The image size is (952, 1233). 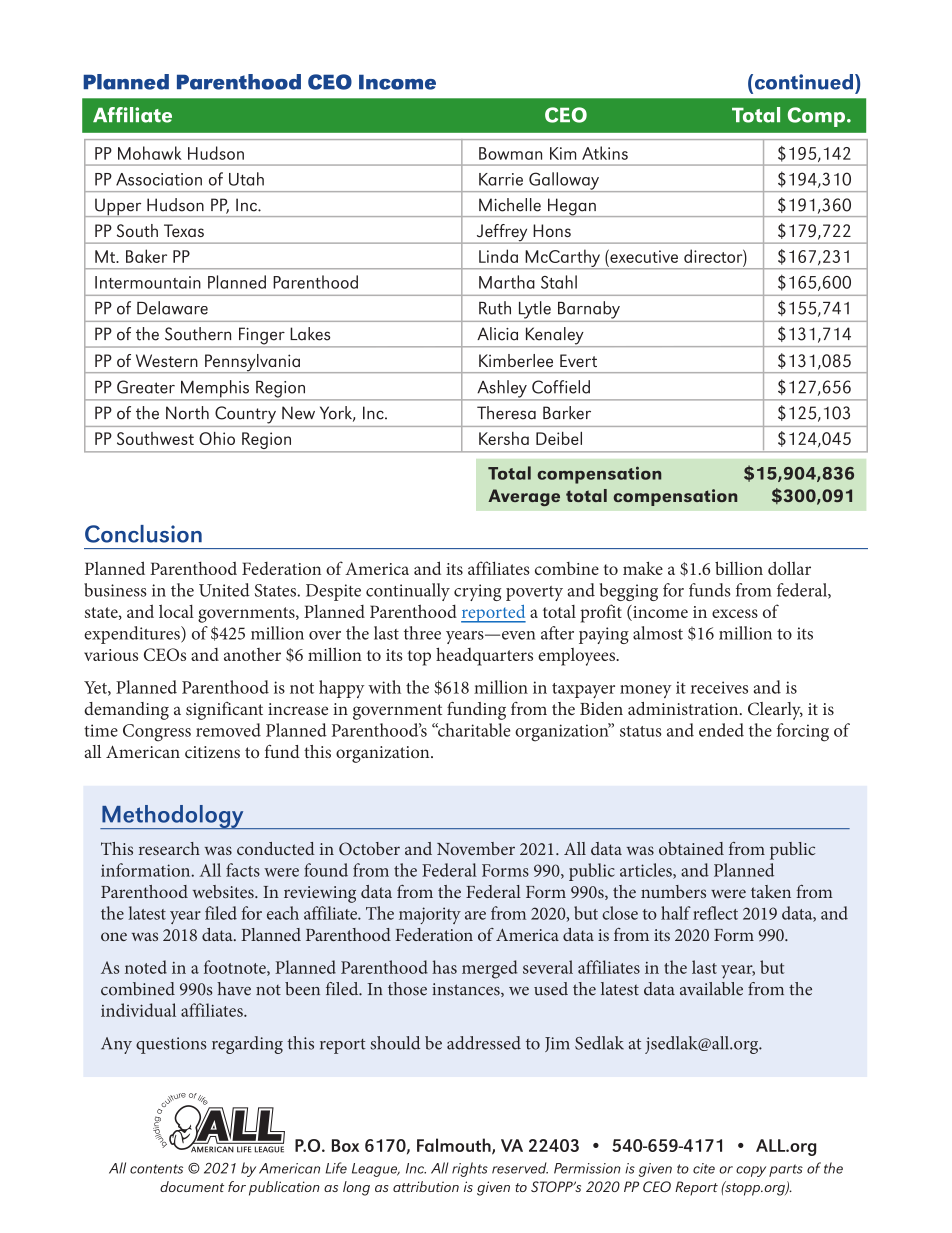 What do you see at coordinates (173, 817) in the page?
I see `Methodology` at bounding box center [173, 817].
